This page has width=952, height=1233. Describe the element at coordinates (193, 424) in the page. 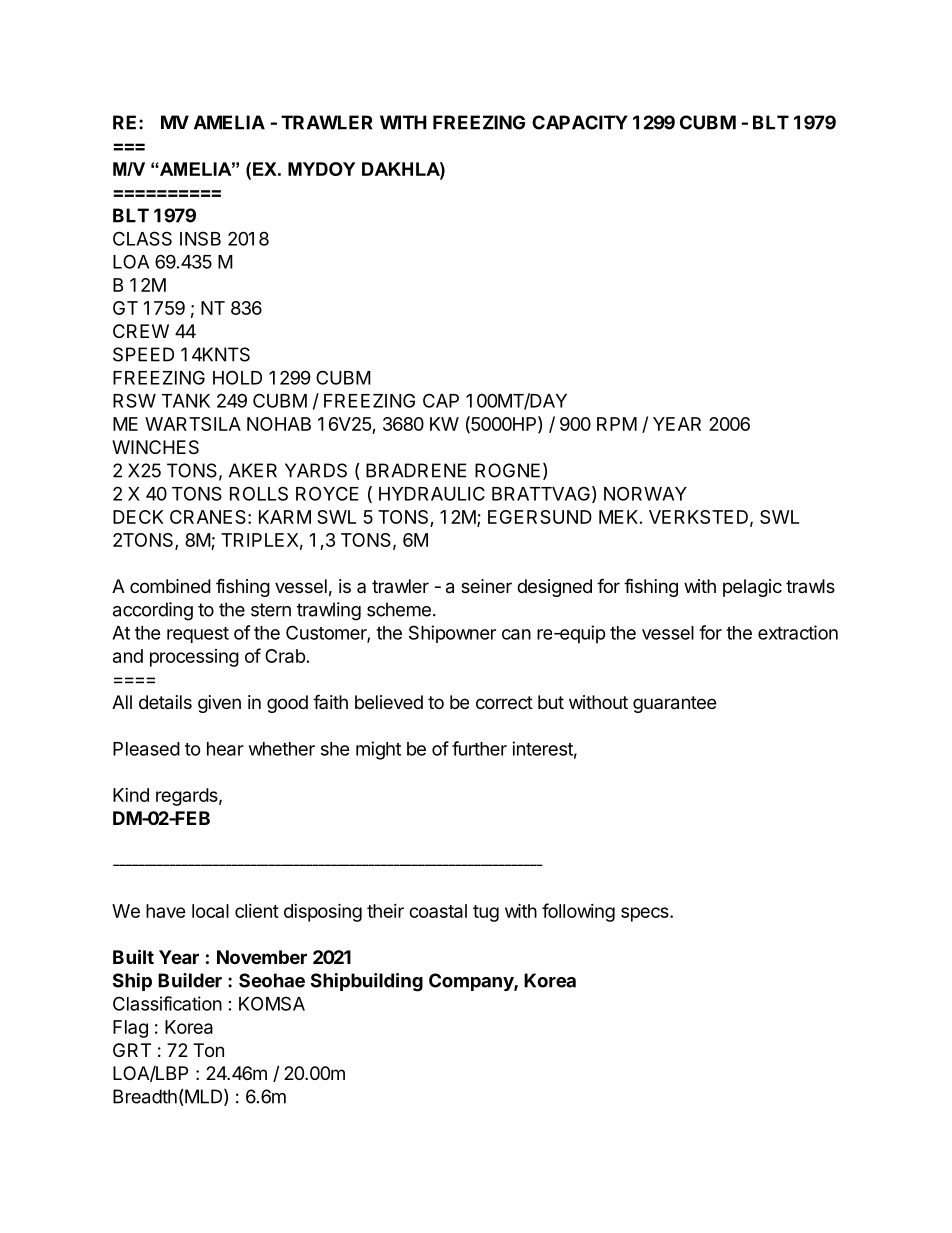

I see `WARTSILA` at that location.
